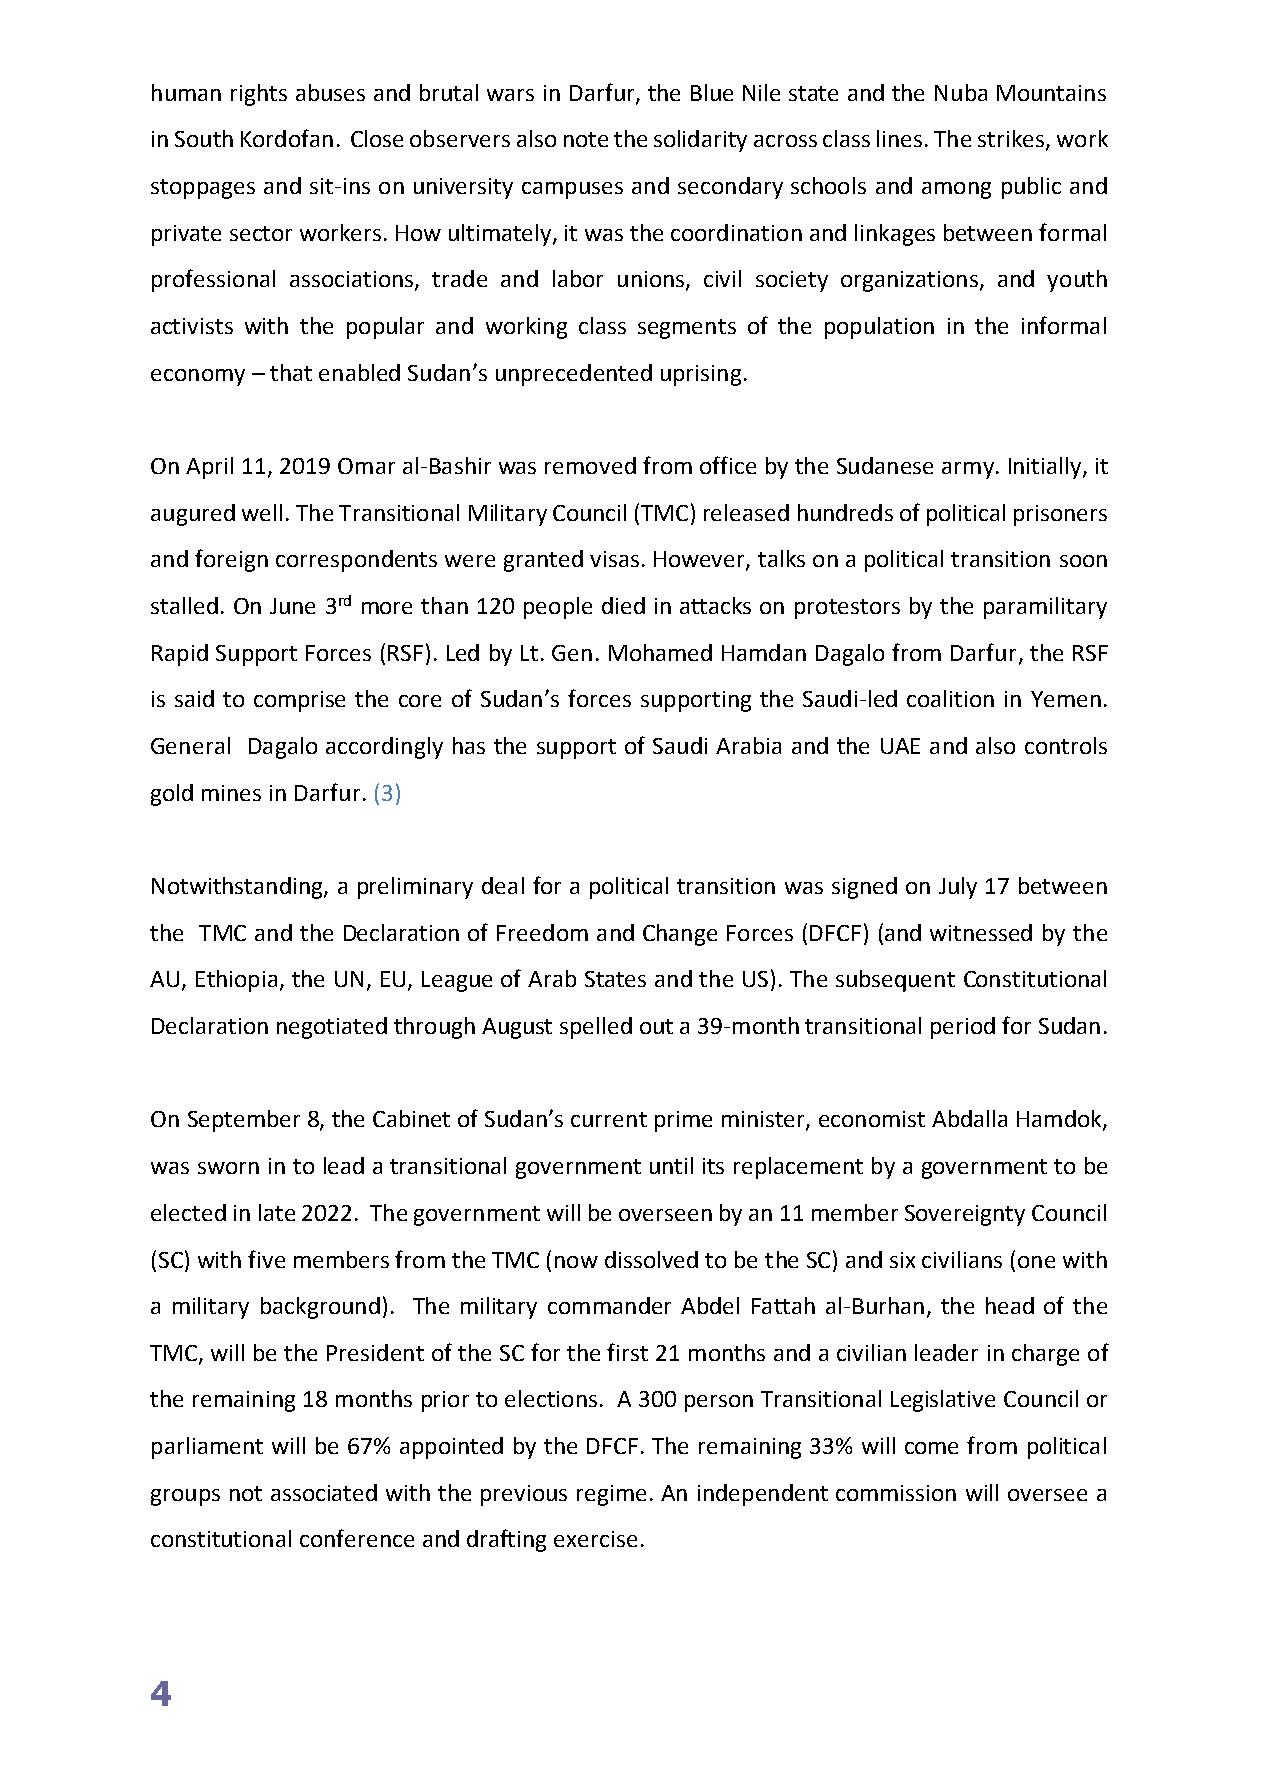 This page has height=1788, width=1264. Describe the element at coordinates (332, 1028) in the page. I see `negotiated` at that location.
